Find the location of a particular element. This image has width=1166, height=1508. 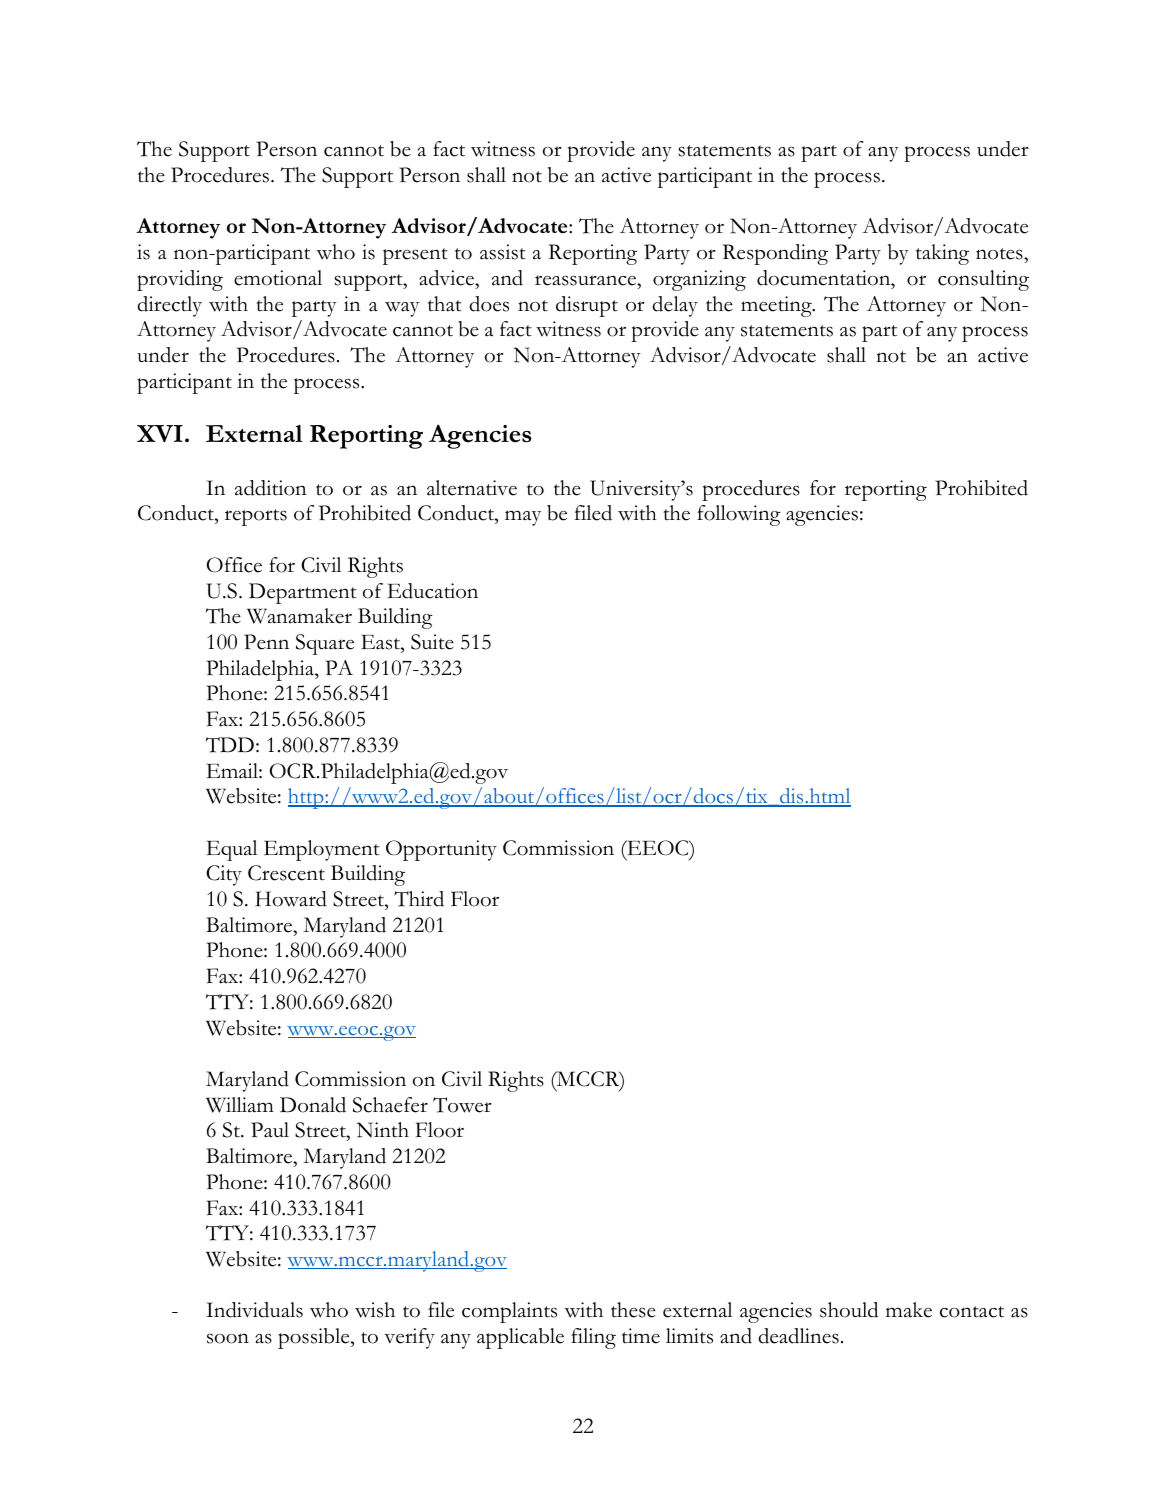

Individuals is located at coordinates (254, 1310).
